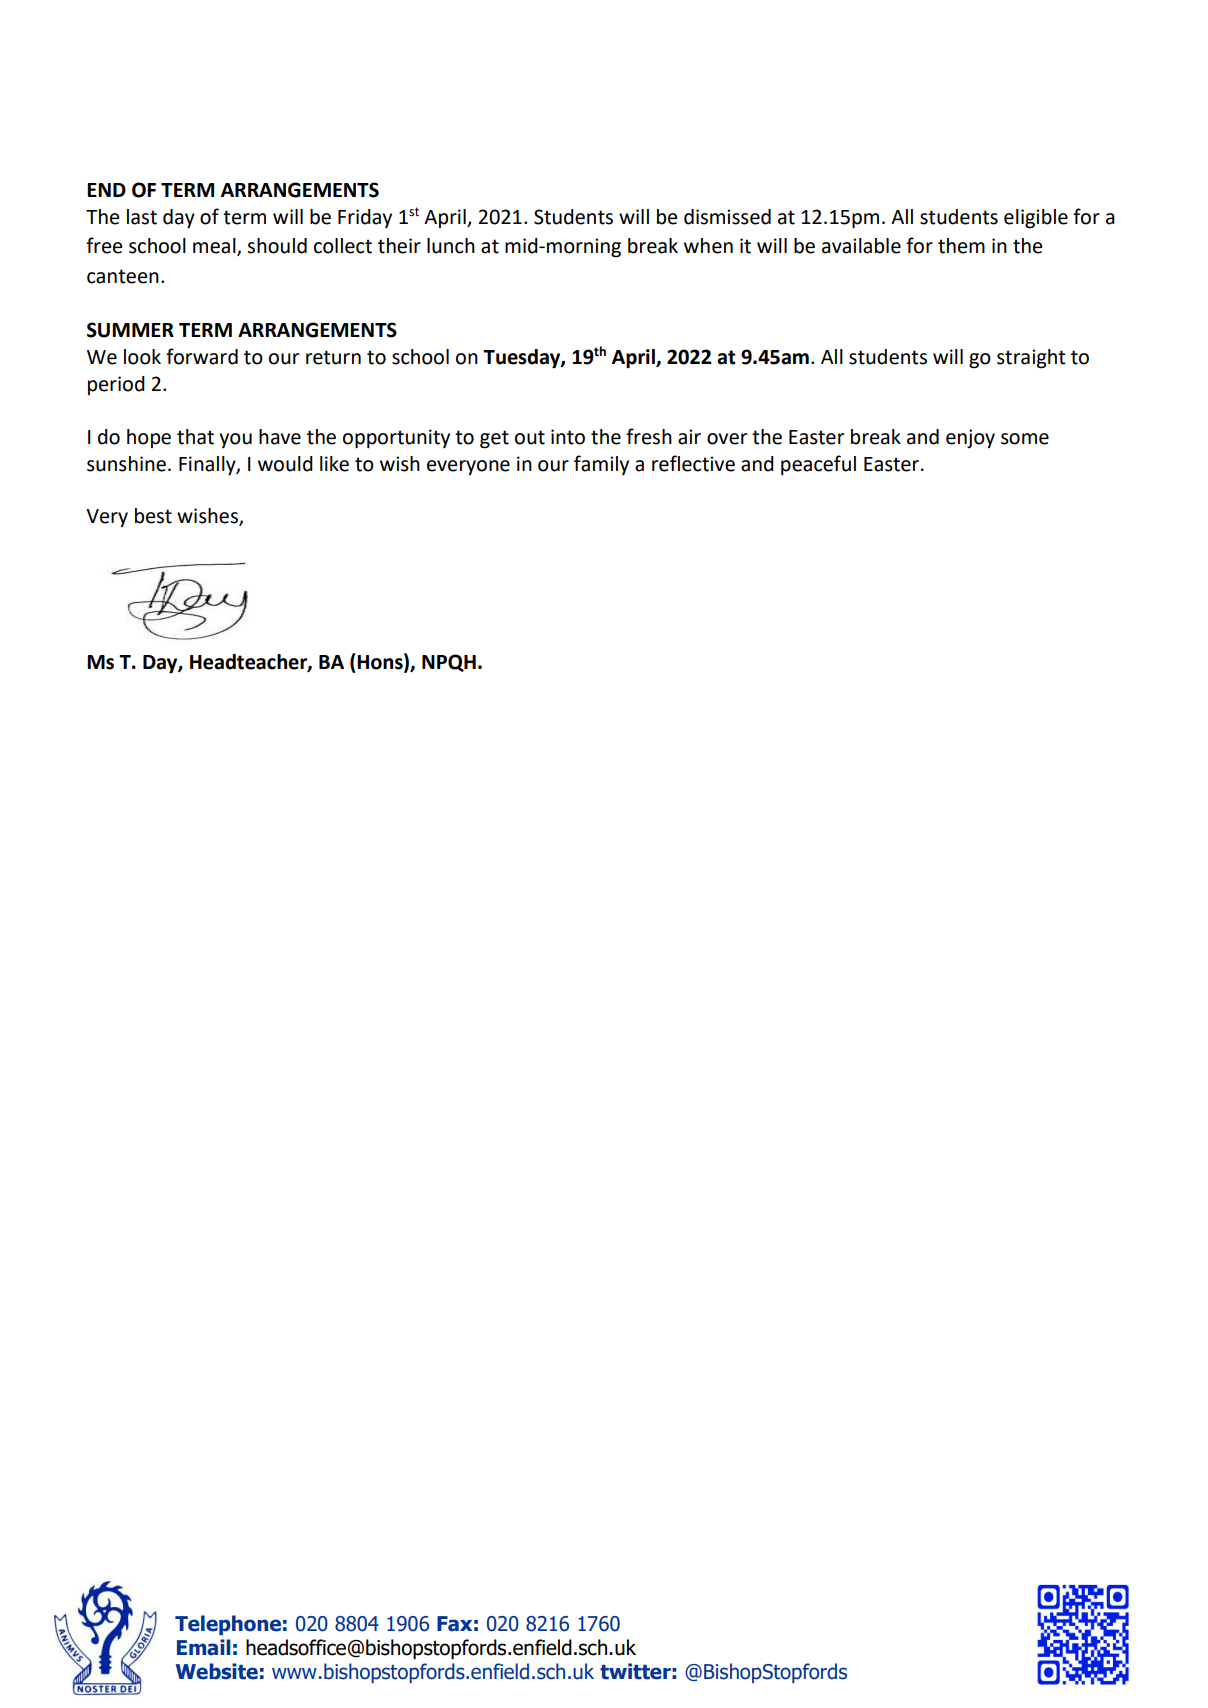 The height and width of the screenshot is (1708, 1208). Describe the element at coordinates (228, 1625) in the screenshot. I see `Telephone` at that location.
